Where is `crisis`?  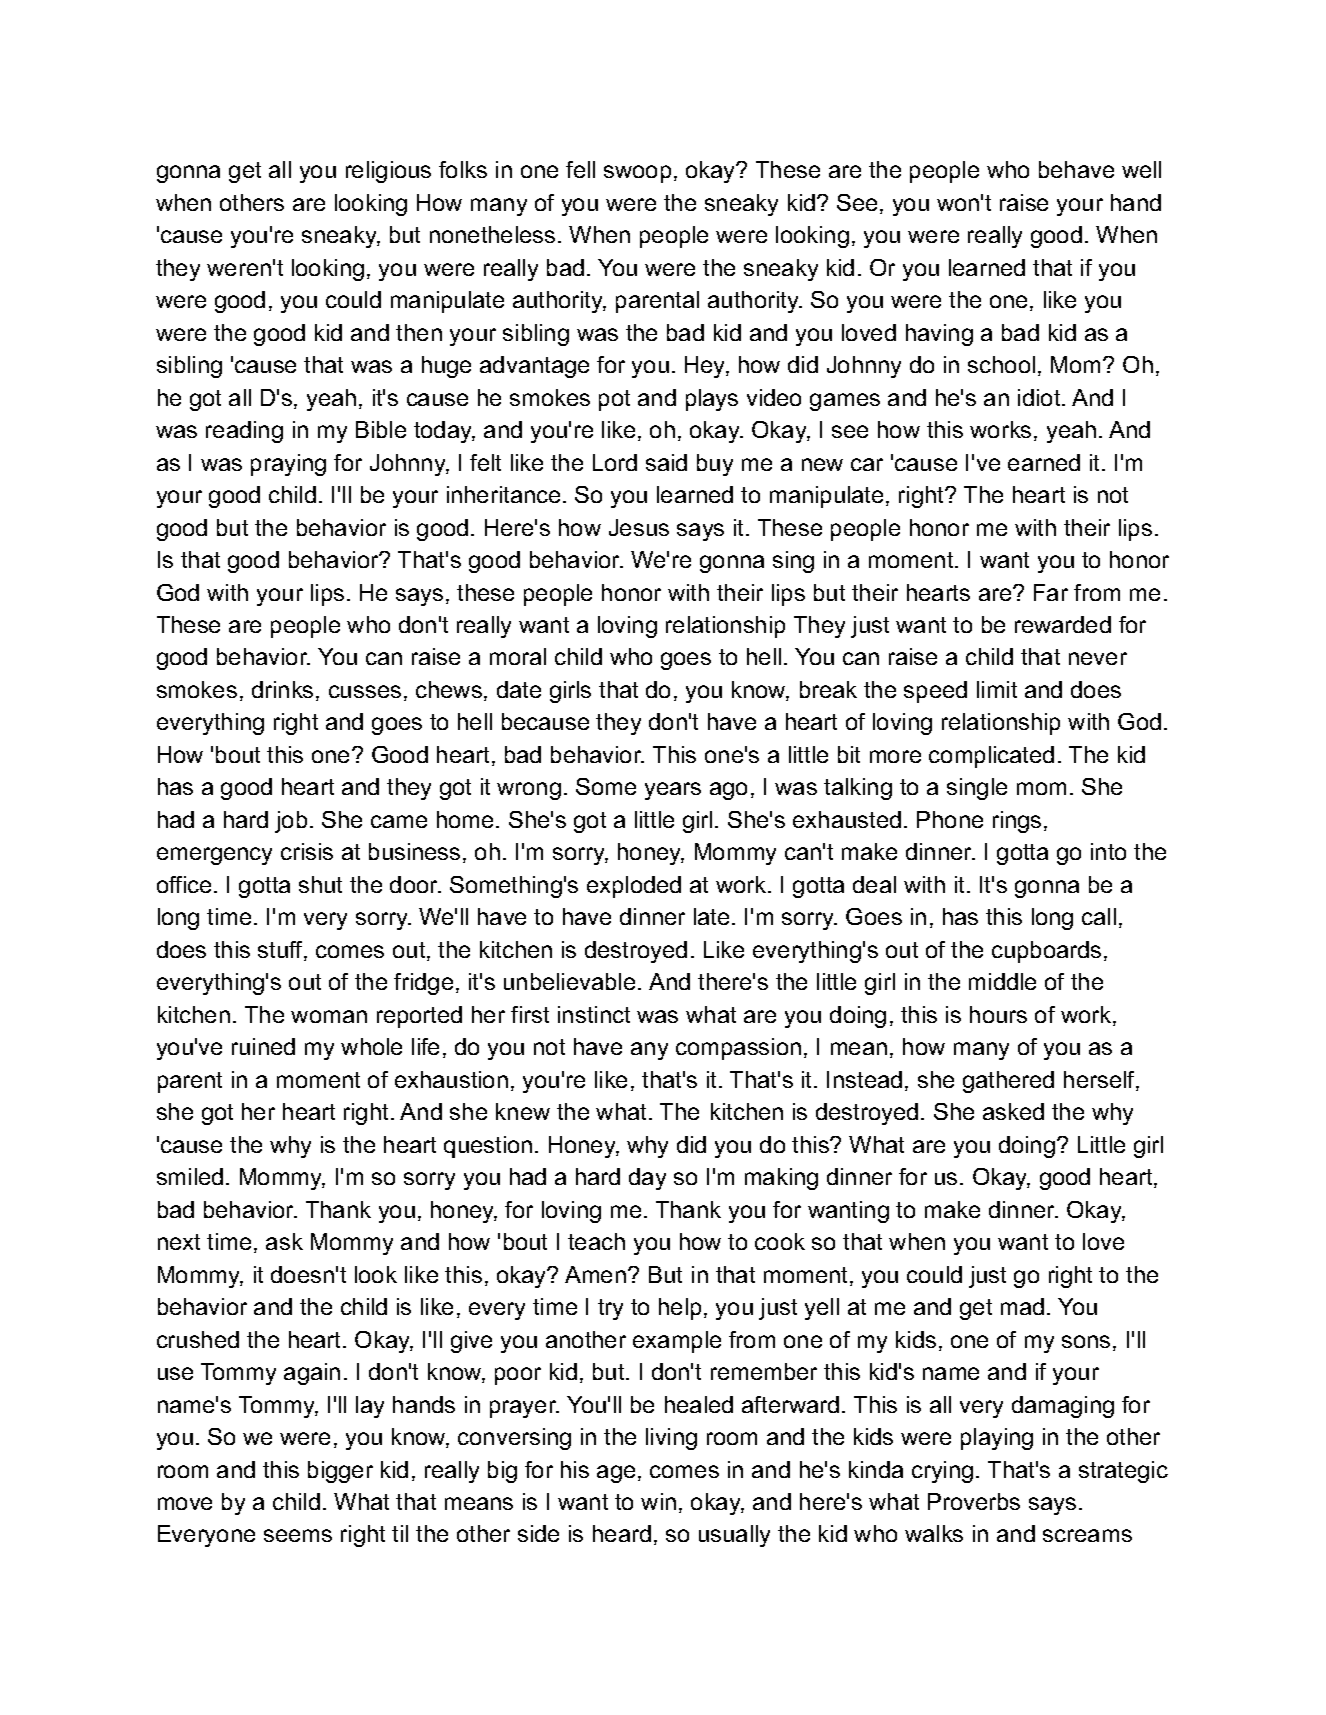 crisis is located at coordinates (307, 851).
